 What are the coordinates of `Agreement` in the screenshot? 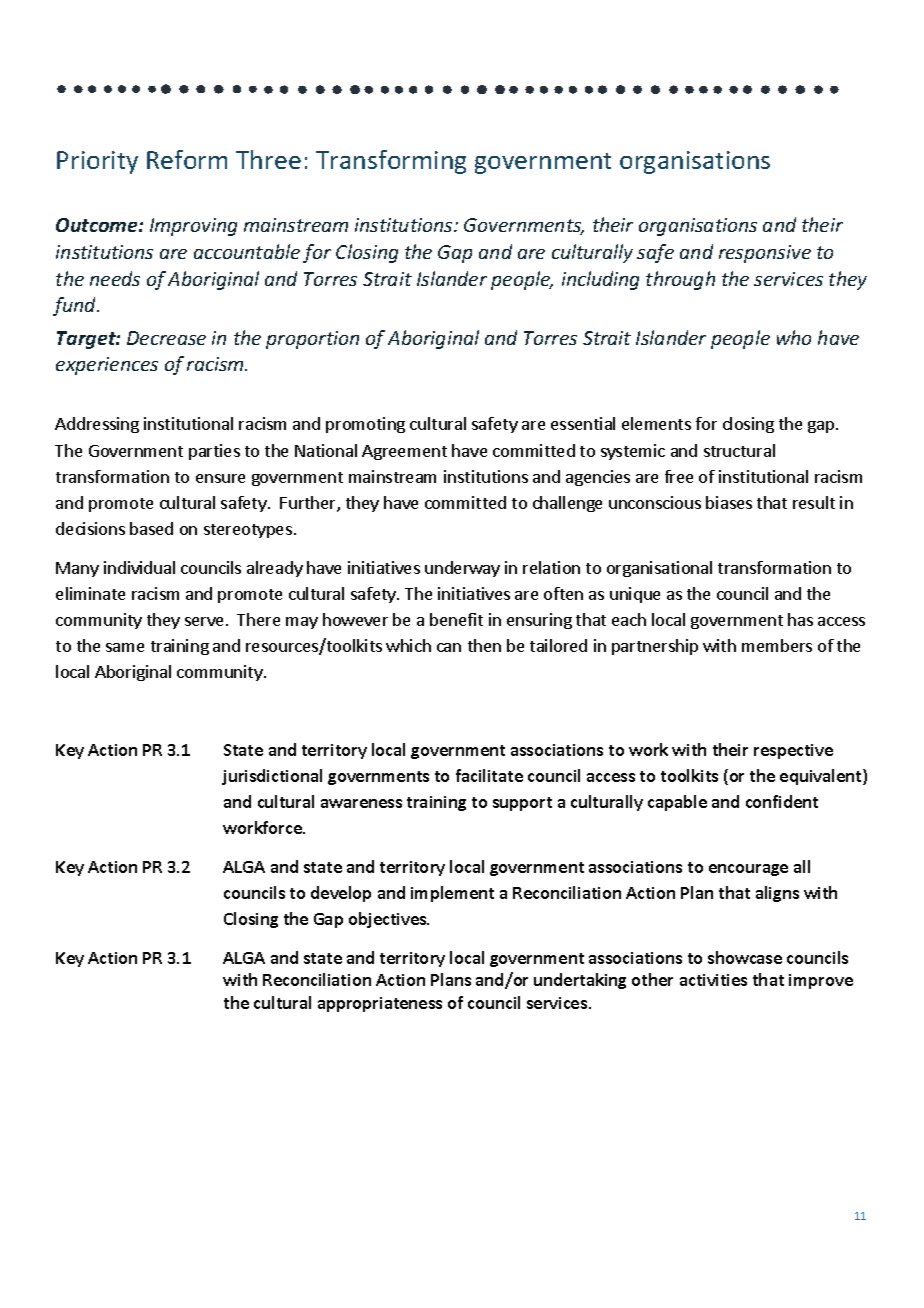 It's located at (404, 452).
